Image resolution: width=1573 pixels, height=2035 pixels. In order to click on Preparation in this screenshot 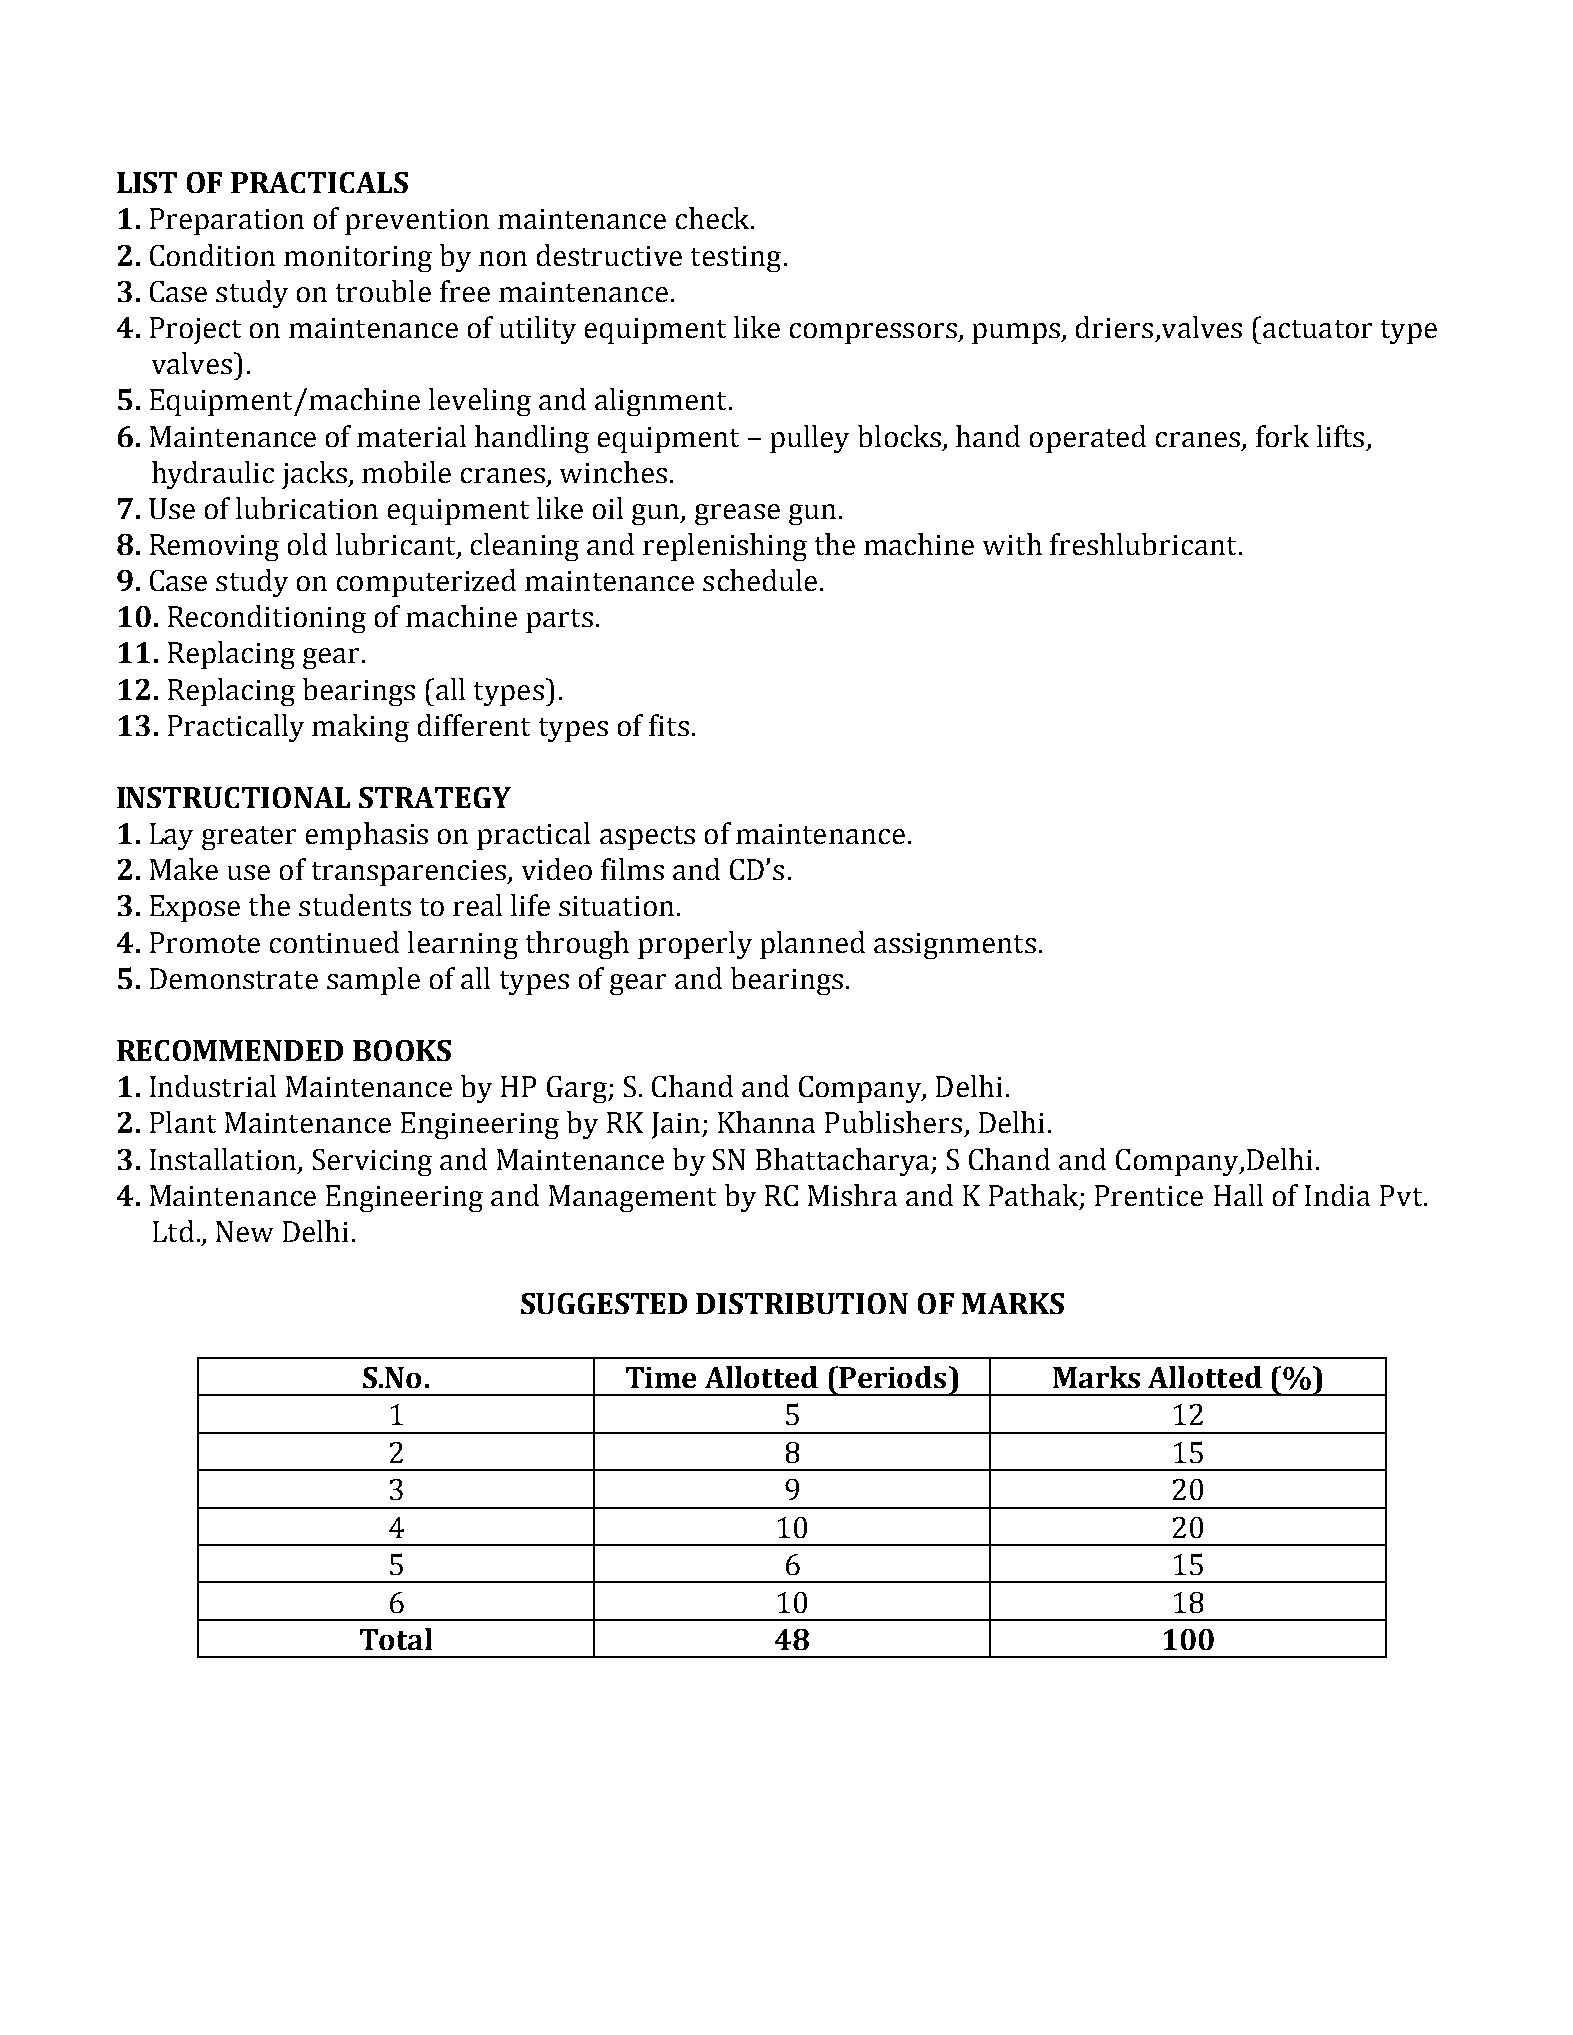, I will do `click(227, 221)`.
